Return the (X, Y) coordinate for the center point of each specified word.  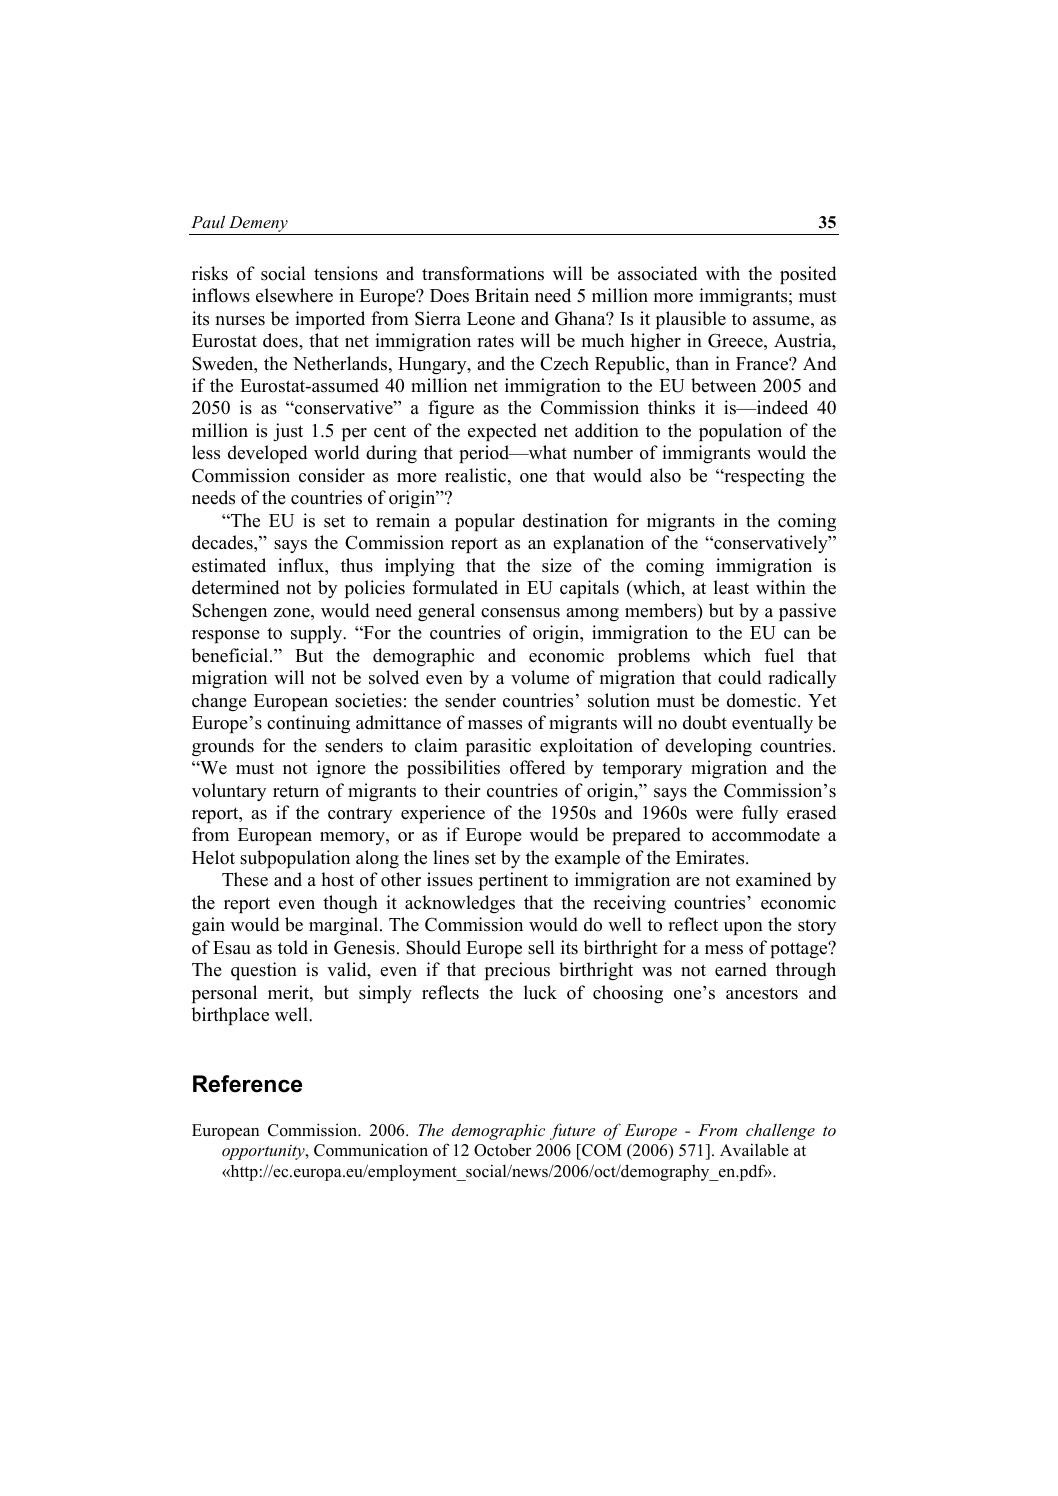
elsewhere (294, 295)
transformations (483, 273)
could (739, 677)
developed (267, 454)
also (665, 475)
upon (743, 928)
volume (540, 677)
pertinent (513, 881)
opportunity (264, 1152)
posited (808, 275)
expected (502, 432)
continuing (308, 724)
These (245, 879)
